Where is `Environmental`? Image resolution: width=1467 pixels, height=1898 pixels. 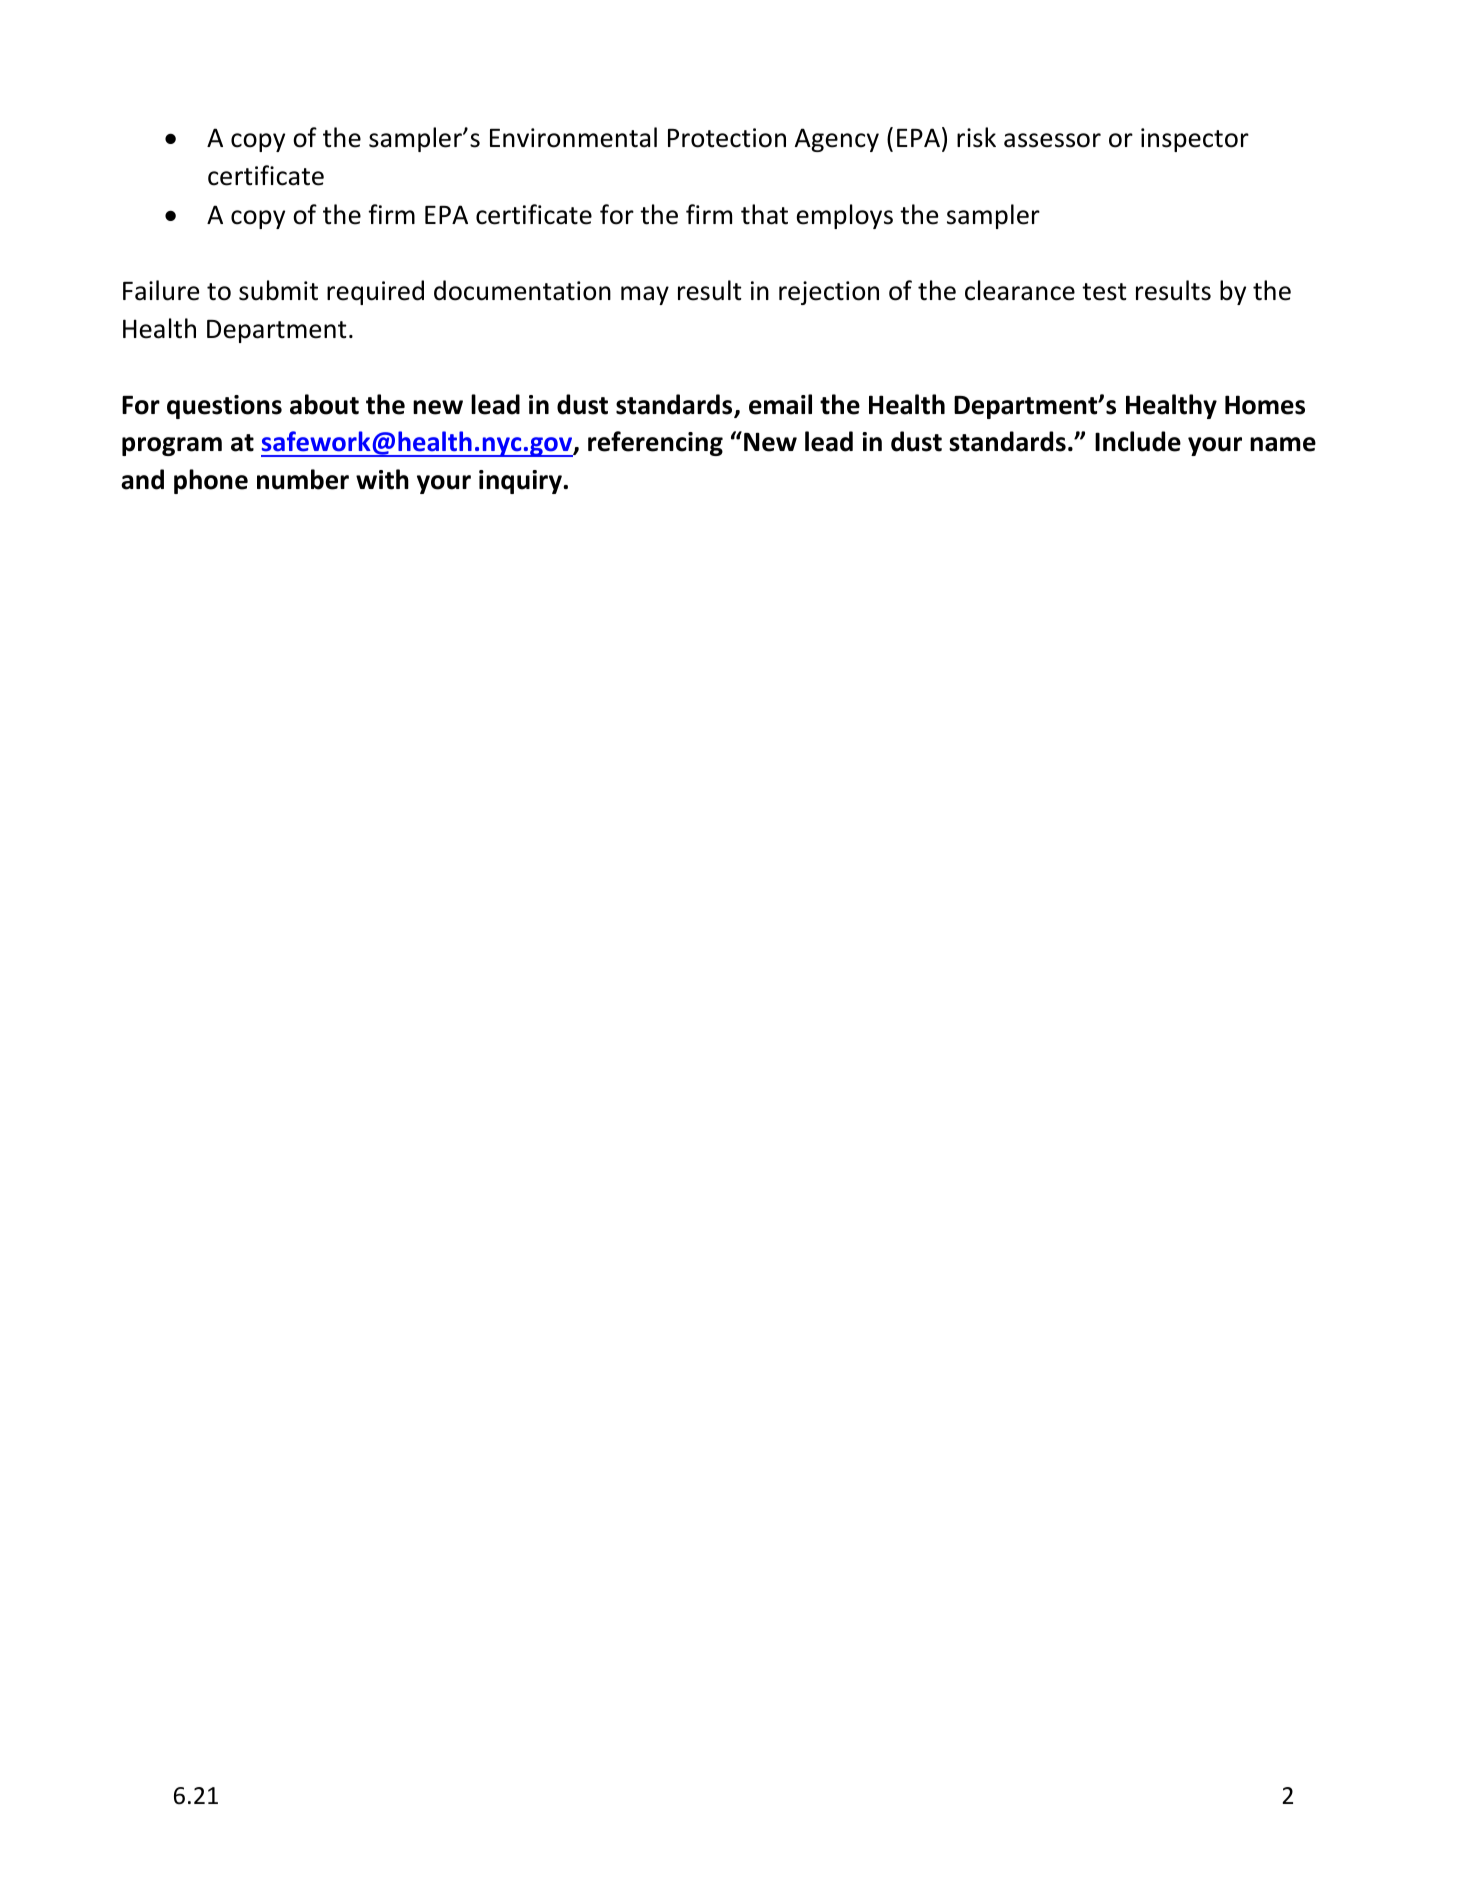
Environmental is located at coordinates (573, 137).
